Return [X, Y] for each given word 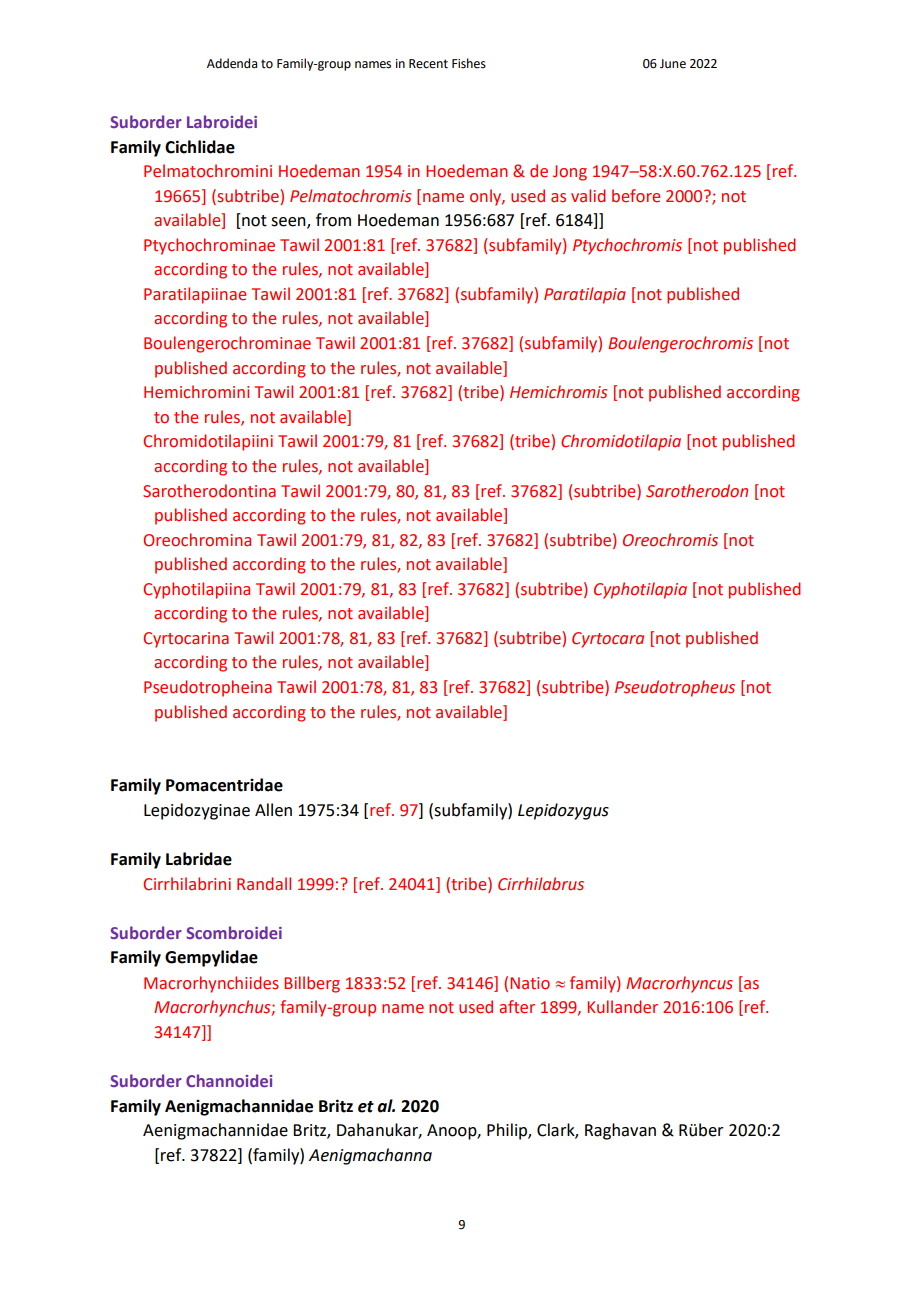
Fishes [469, 63]
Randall [264, 884]
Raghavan [620, 1131]
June [673, 64]
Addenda [232, 63]
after [517, 1007]
